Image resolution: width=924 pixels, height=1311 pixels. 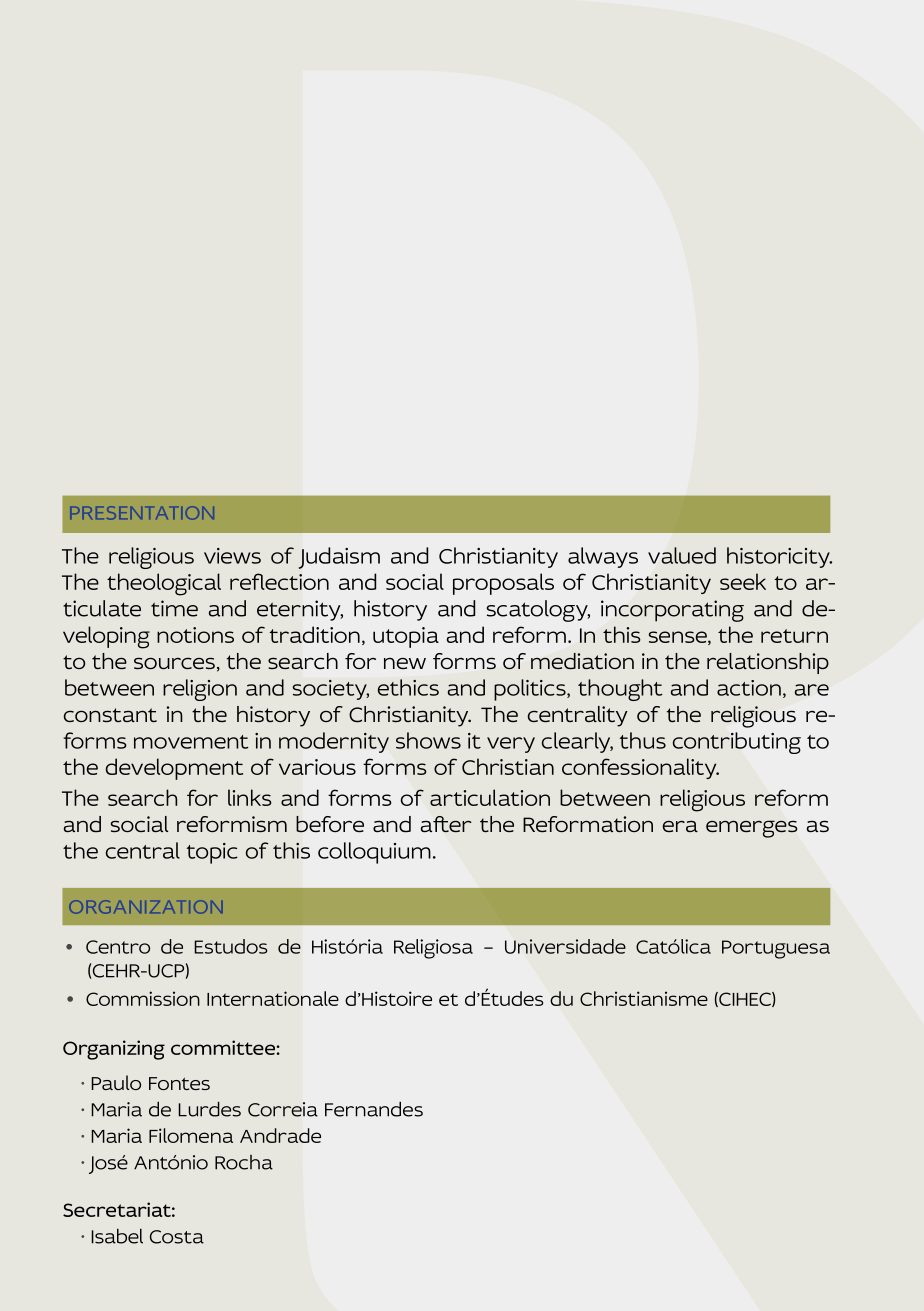 I want to click on valued, so click(x=682, y=555).
